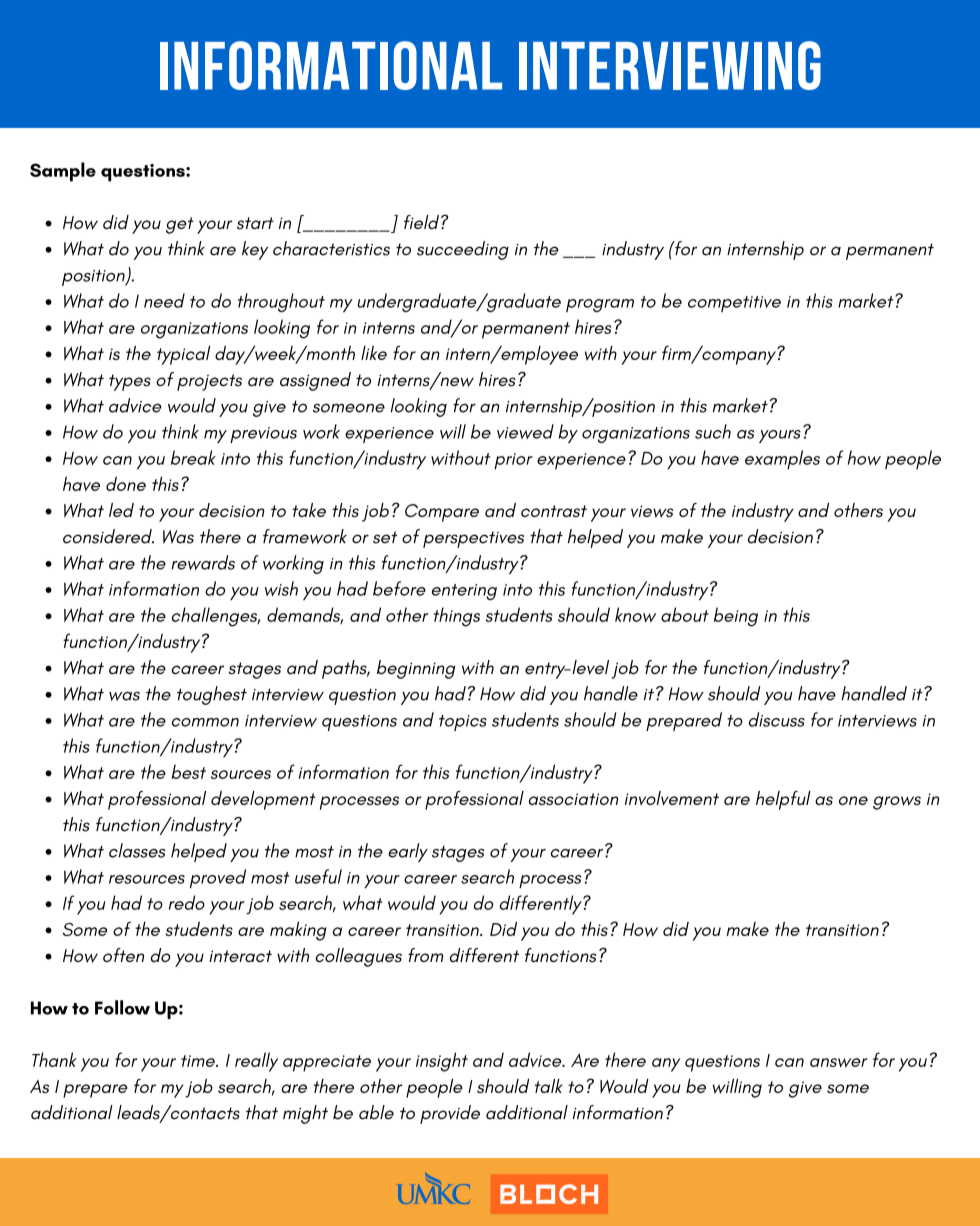 The image size is (980, 1226). Describe the element at coordinates (199, 1061) in the page. I see `time` at that location.
